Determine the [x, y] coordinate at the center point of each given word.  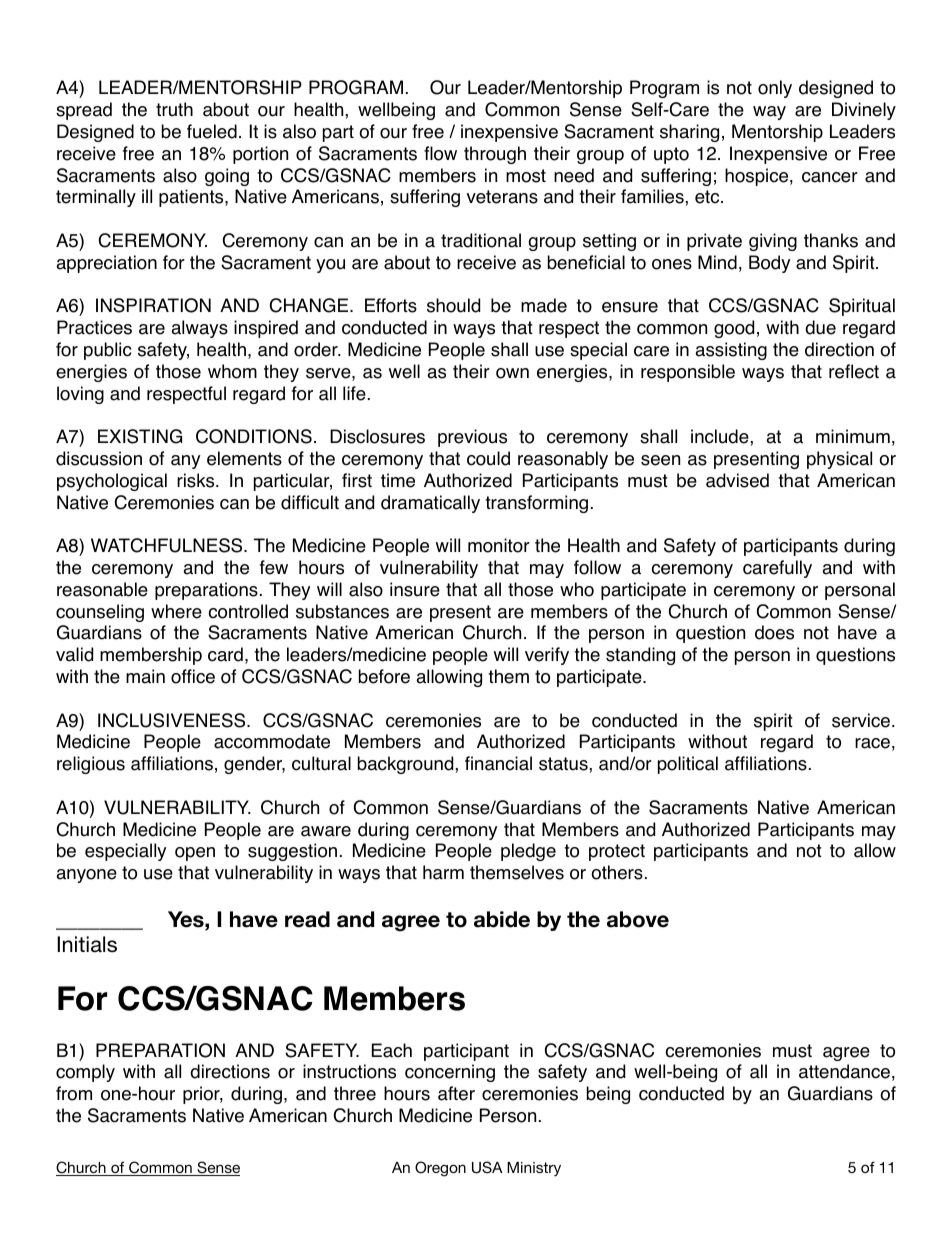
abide [502, 919]
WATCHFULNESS [168, 545]
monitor [499, 545]
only [775, 89]
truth [174, 109]
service [862, 720]
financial [498, 763]
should [453, 305]
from [74, 1093]
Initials [87, 944]
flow [440, 153]
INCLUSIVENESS [173, 720]
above [638, 919]
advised [737, 480]
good [734, 329]
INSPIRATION [153, 305]
